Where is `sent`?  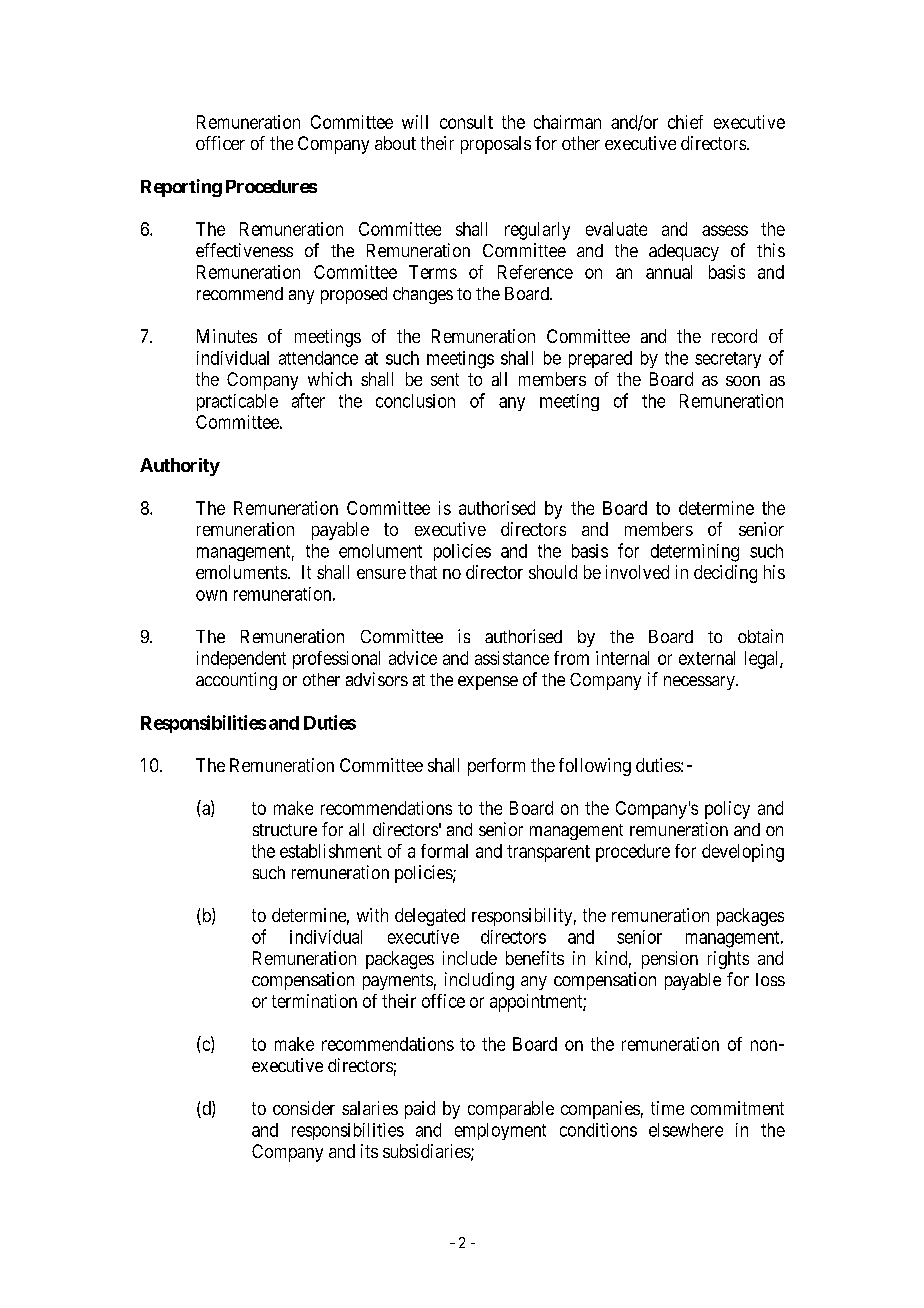 sent is located at coordinates (445, 379).
